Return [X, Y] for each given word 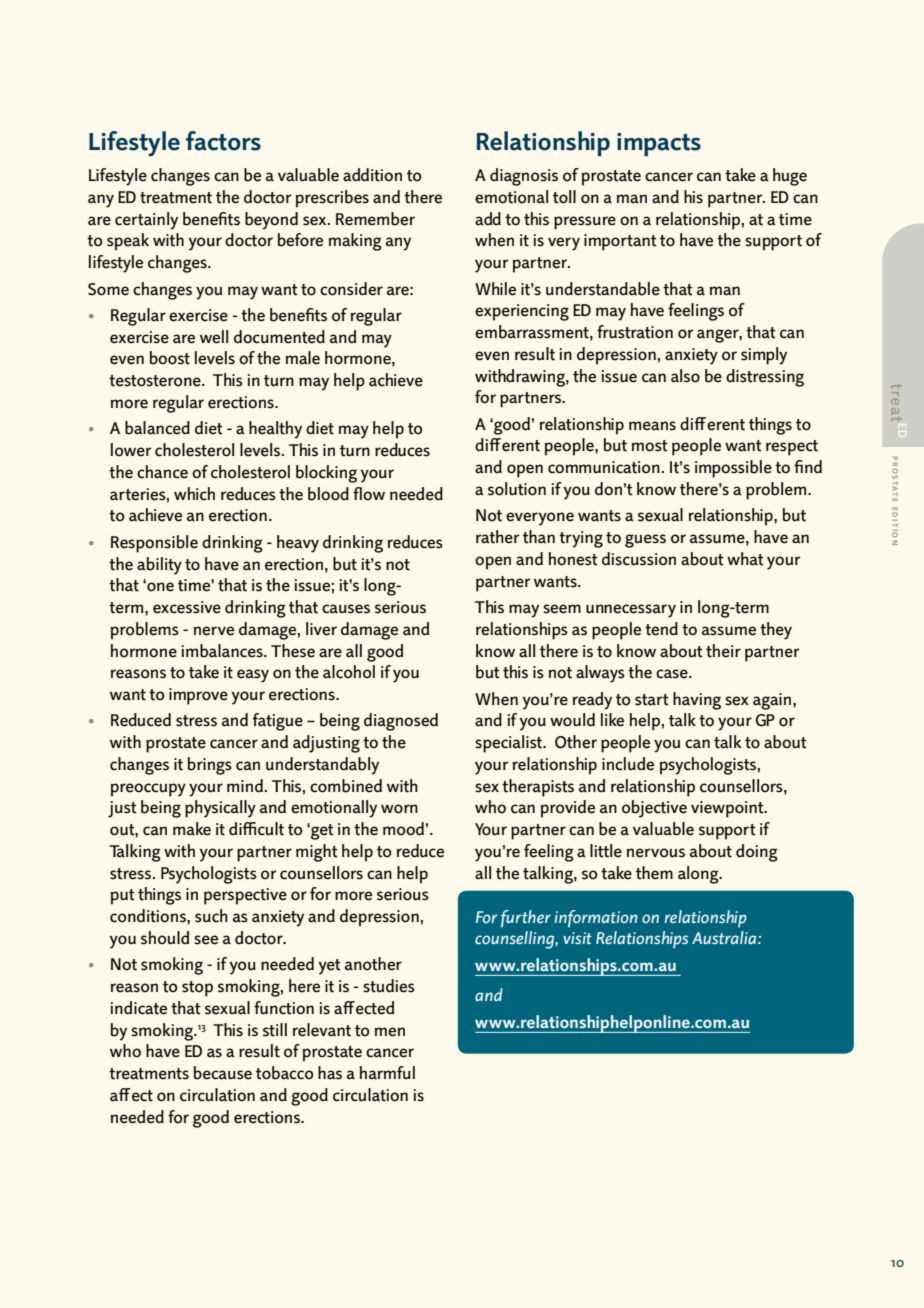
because [223, 1073]
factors [223, 141]
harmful [387, 1073]
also [685, 376]
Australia [725, 937]
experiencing [522, 312]
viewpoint [728, 809]
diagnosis [524, 177]
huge [790, 177]
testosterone [156, 381]
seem [562, 609]
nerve [214, 631]
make [192, 829]
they [776, 631]
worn [399, 809]
